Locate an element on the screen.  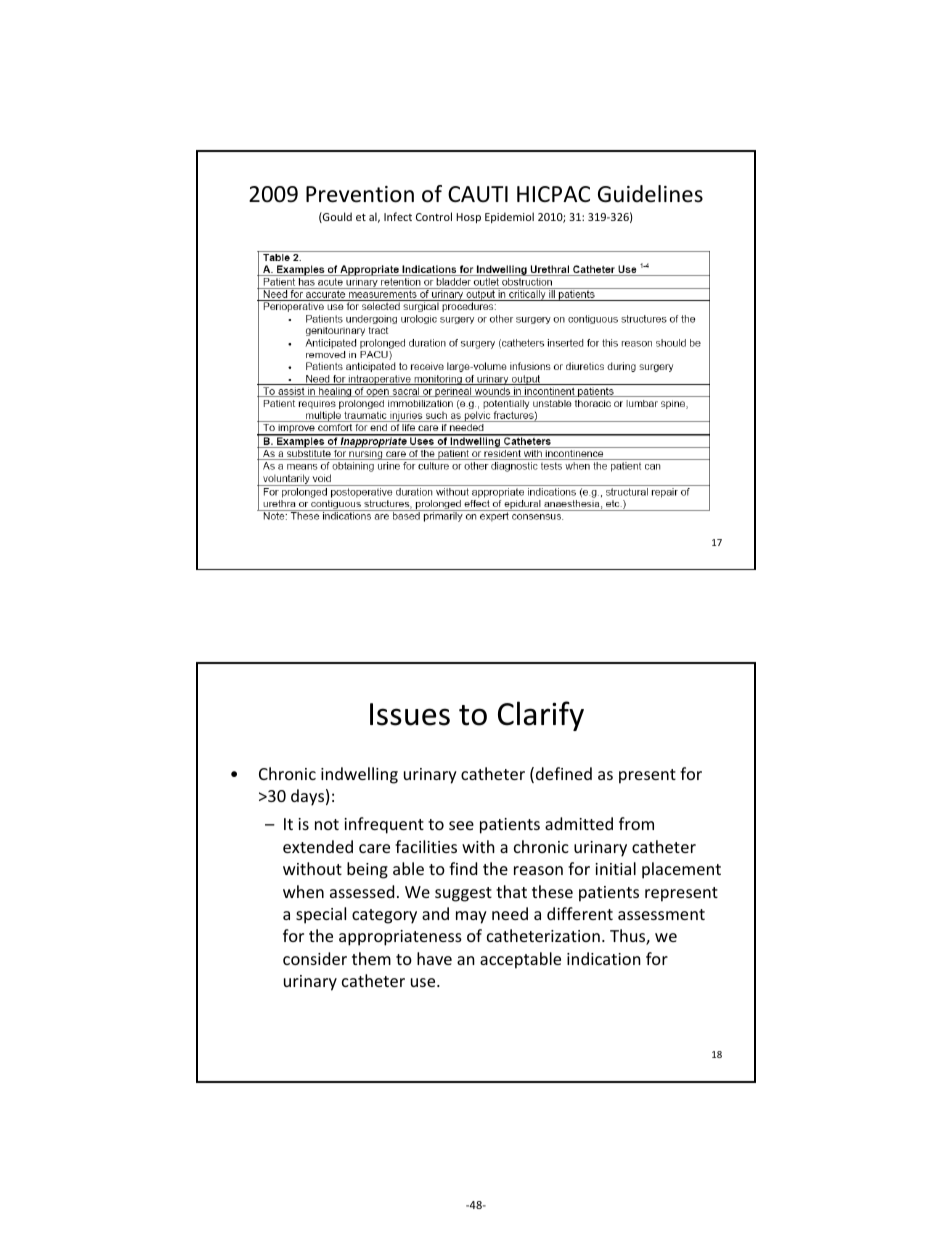
Epidemiol is located at coordinates (509, 217).
